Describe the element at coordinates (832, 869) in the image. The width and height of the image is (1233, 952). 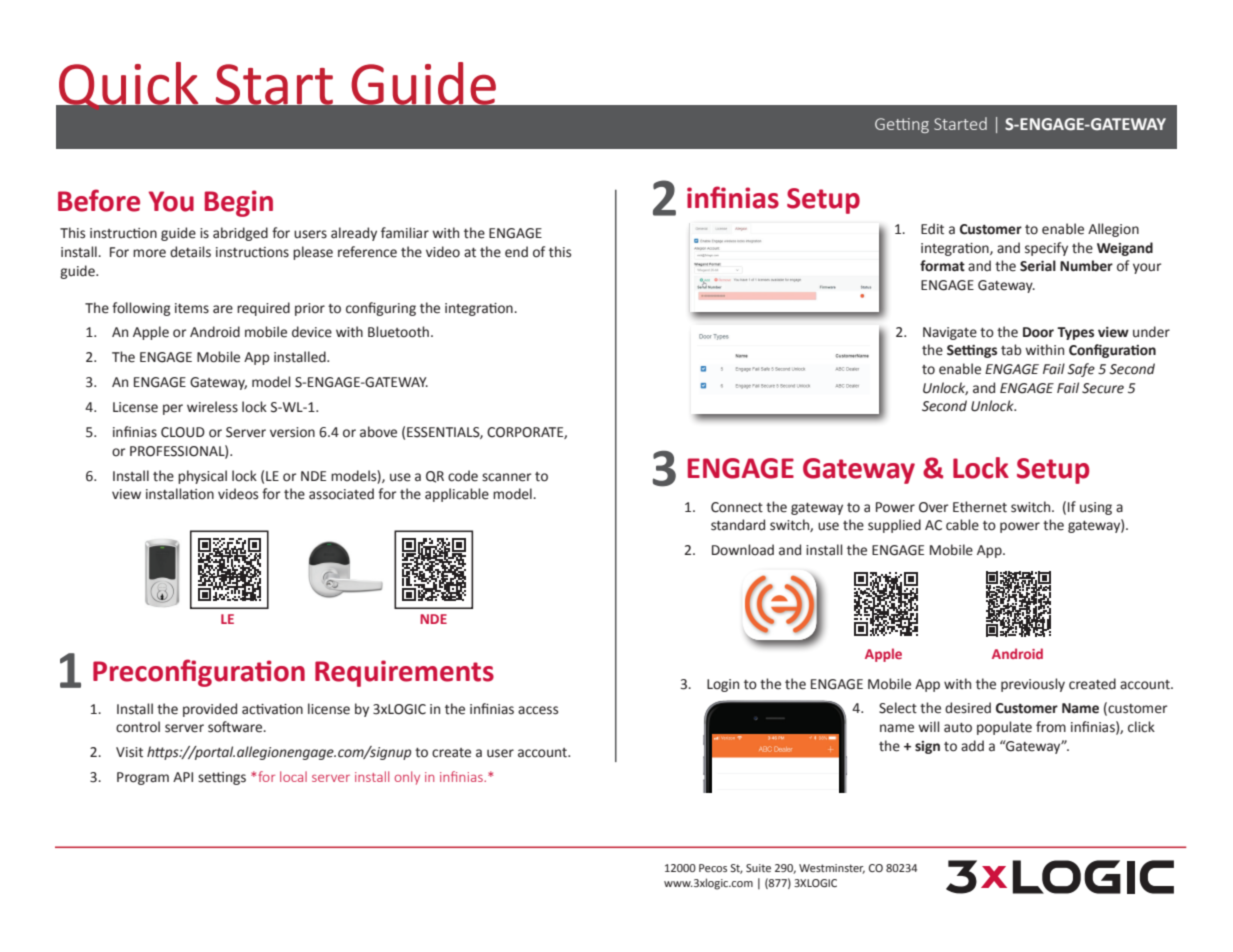
I see `Westminster` at that location.
